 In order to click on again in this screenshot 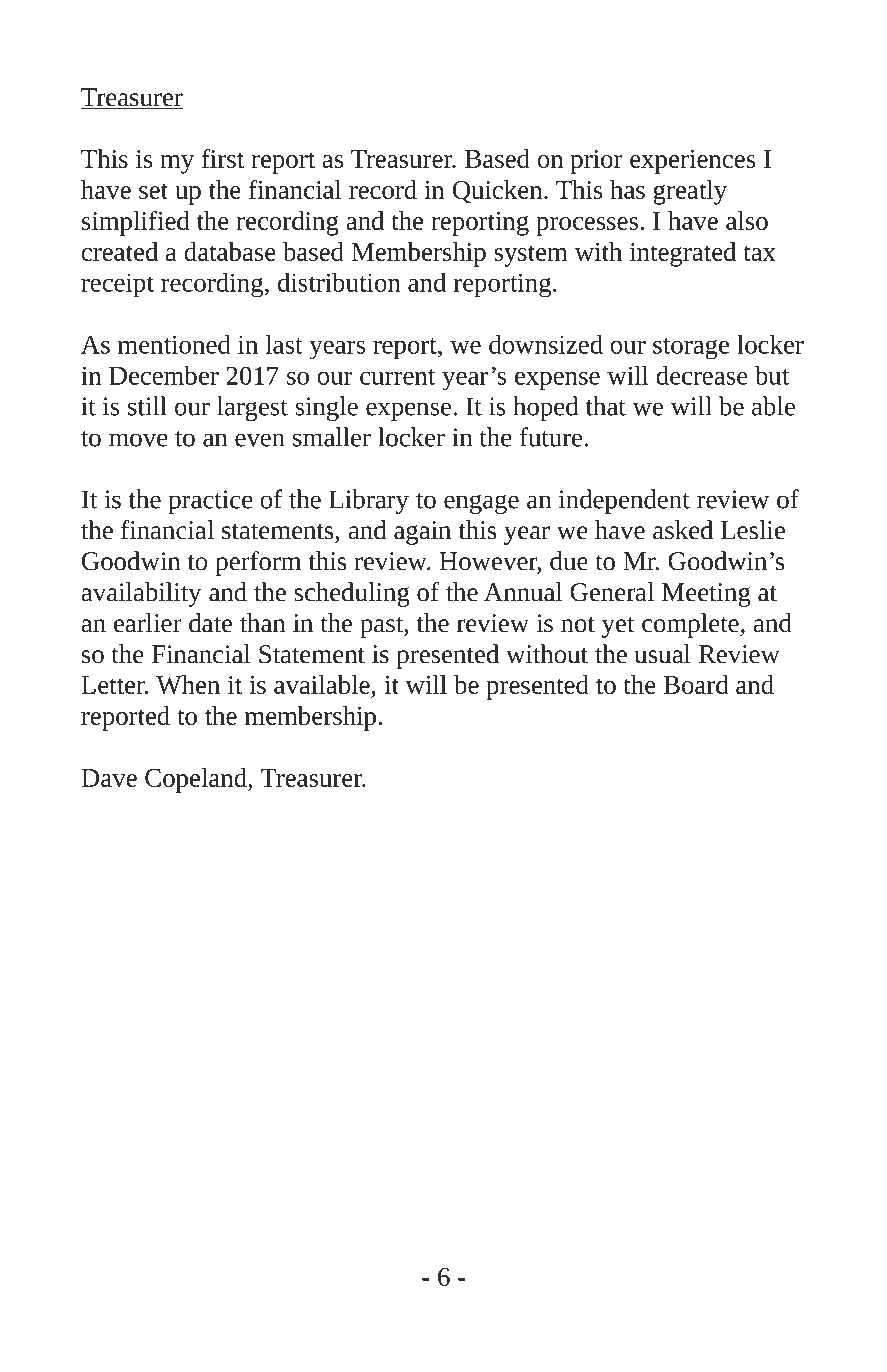, I will do `click(422, 533)`.
